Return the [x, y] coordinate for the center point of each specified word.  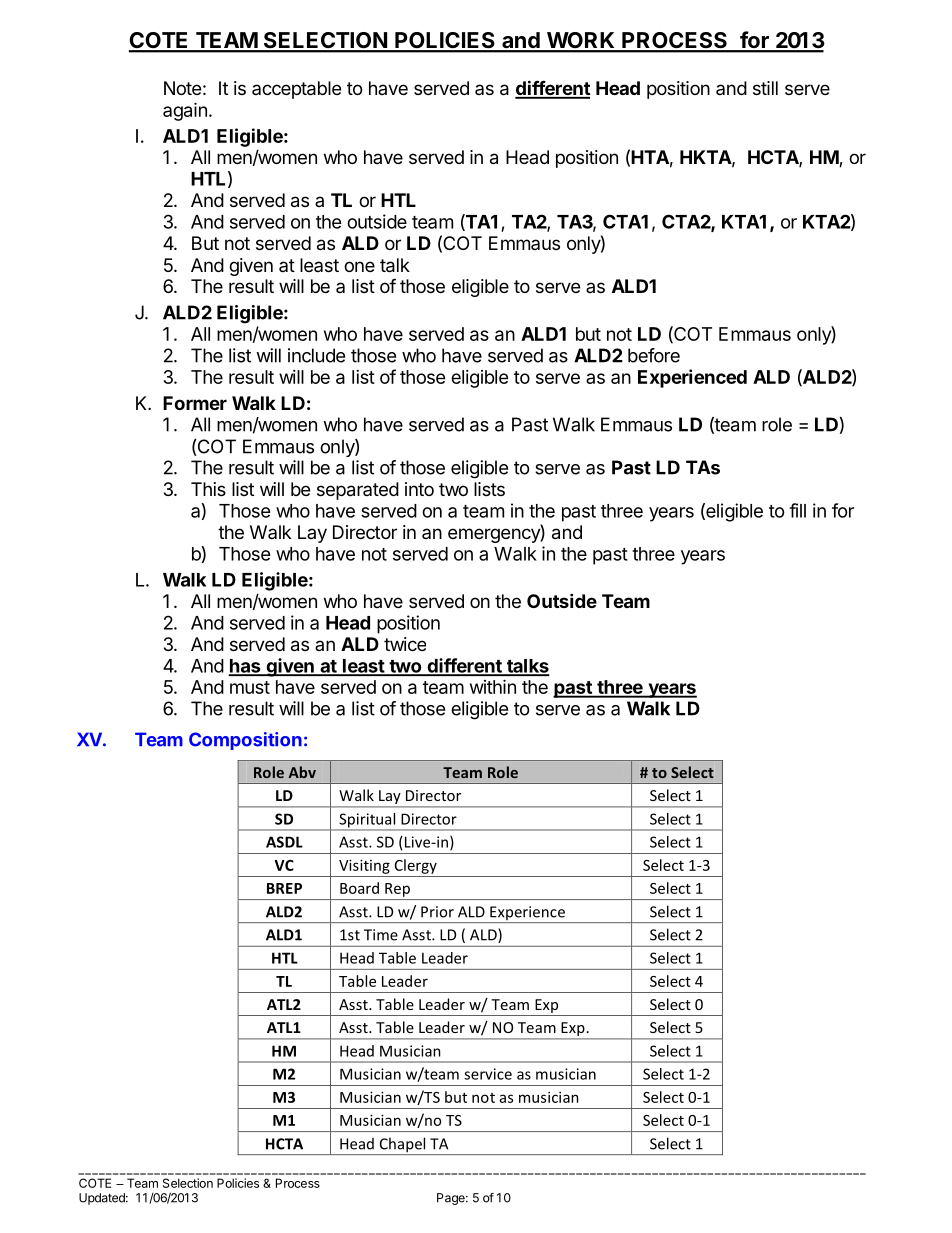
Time [381, 935]
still [765, 88]
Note [182, 88]
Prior [437, 912]
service [488, 1074]
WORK [581, 41]
